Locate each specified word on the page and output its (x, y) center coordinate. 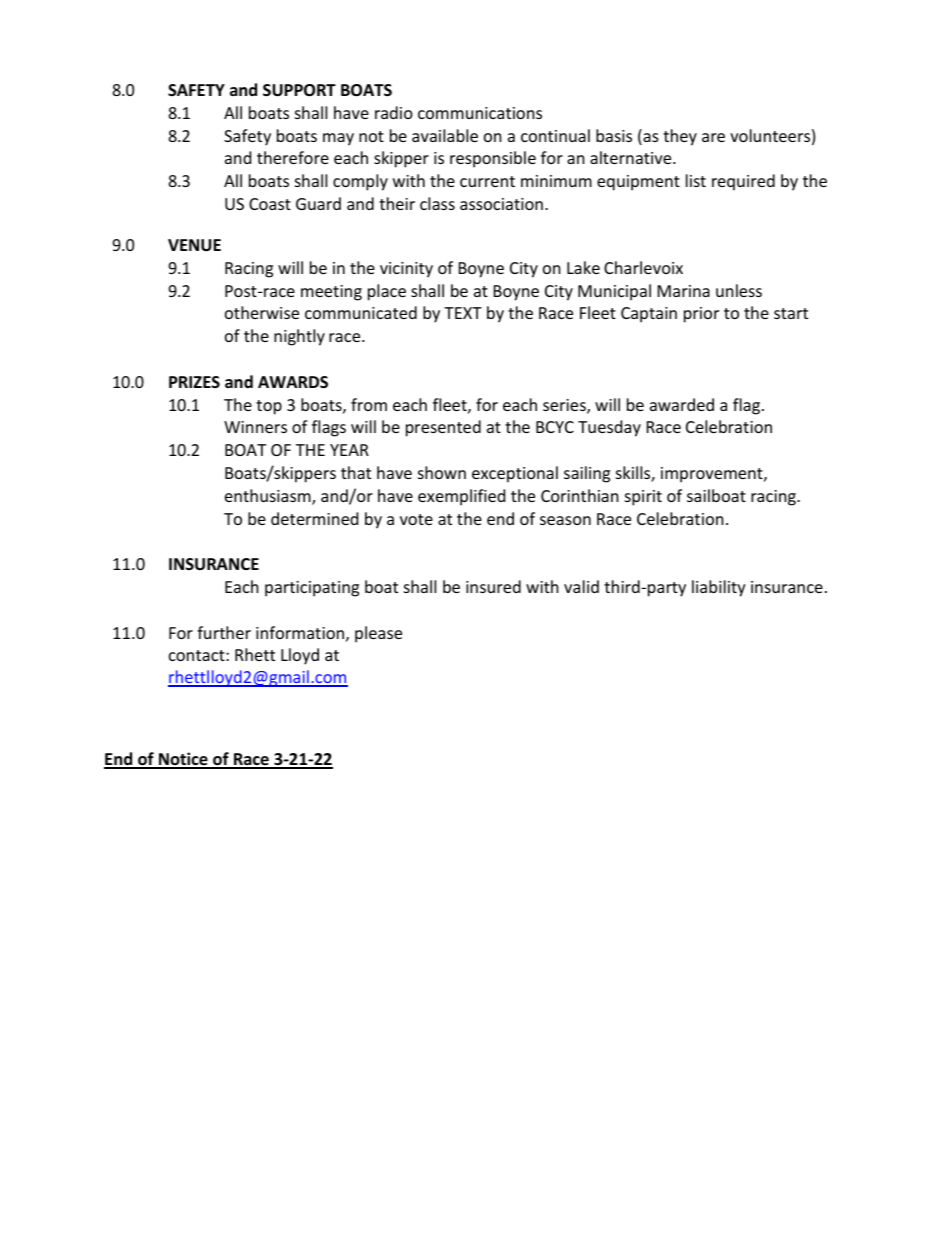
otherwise (262, 312)
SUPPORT (299, 90)
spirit (643, 498)
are (713, 137)
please (378, 634)
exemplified (461, 497)
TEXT (463, 313)
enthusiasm (269, 497)
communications (480, 113)
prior (701, 315)
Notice (183, 760)
